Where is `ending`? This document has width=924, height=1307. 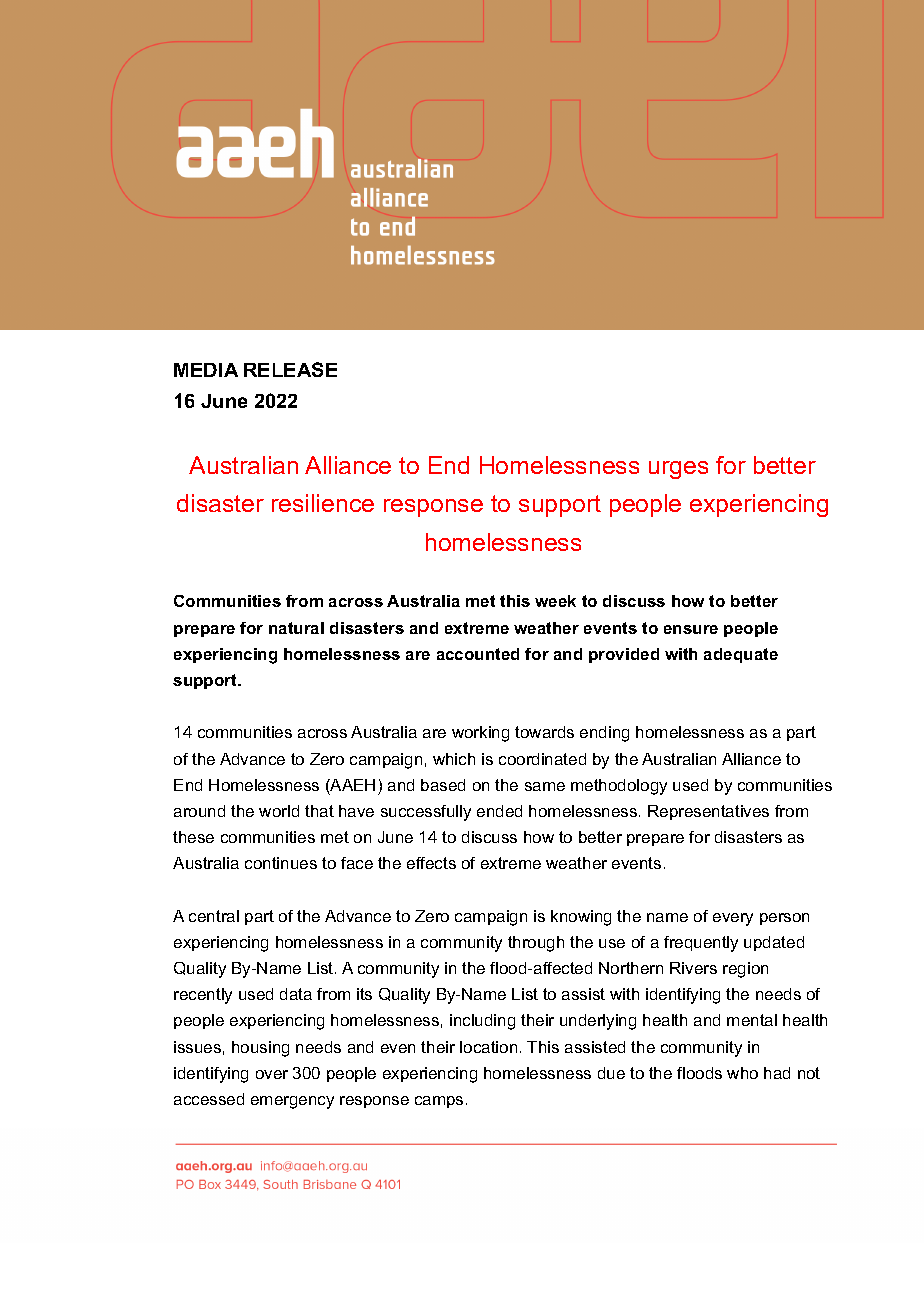
ending is located at coordinates (604, 734).
